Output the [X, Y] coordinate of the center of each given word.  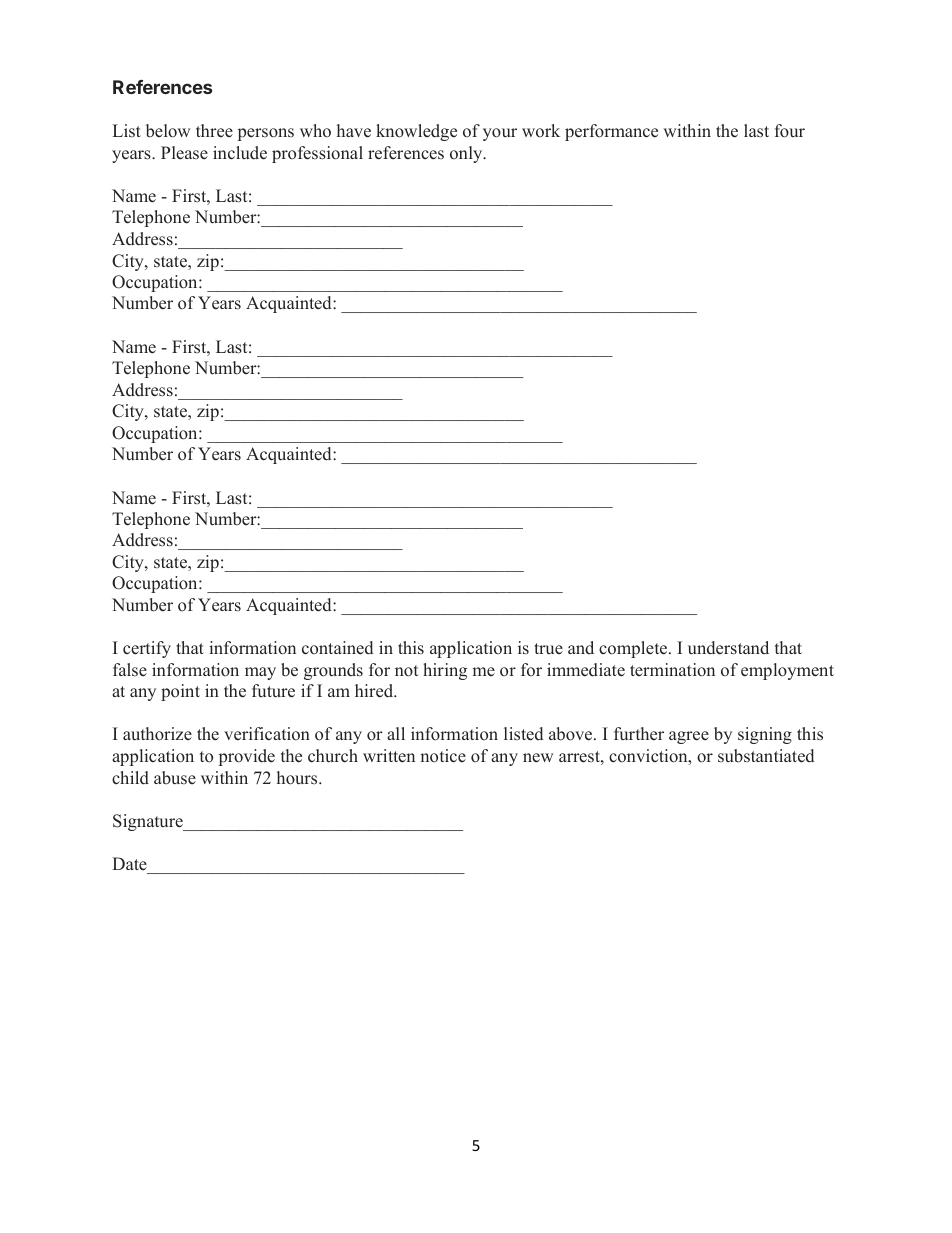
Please [184, 153]
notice [443, 756]
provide [247, 757]
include [240, 153]
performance [611, 132]
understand [728, 648]
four [790, 131]
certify [147, 649]
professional [317, 154]
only [467, 154]
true [548, 649]
